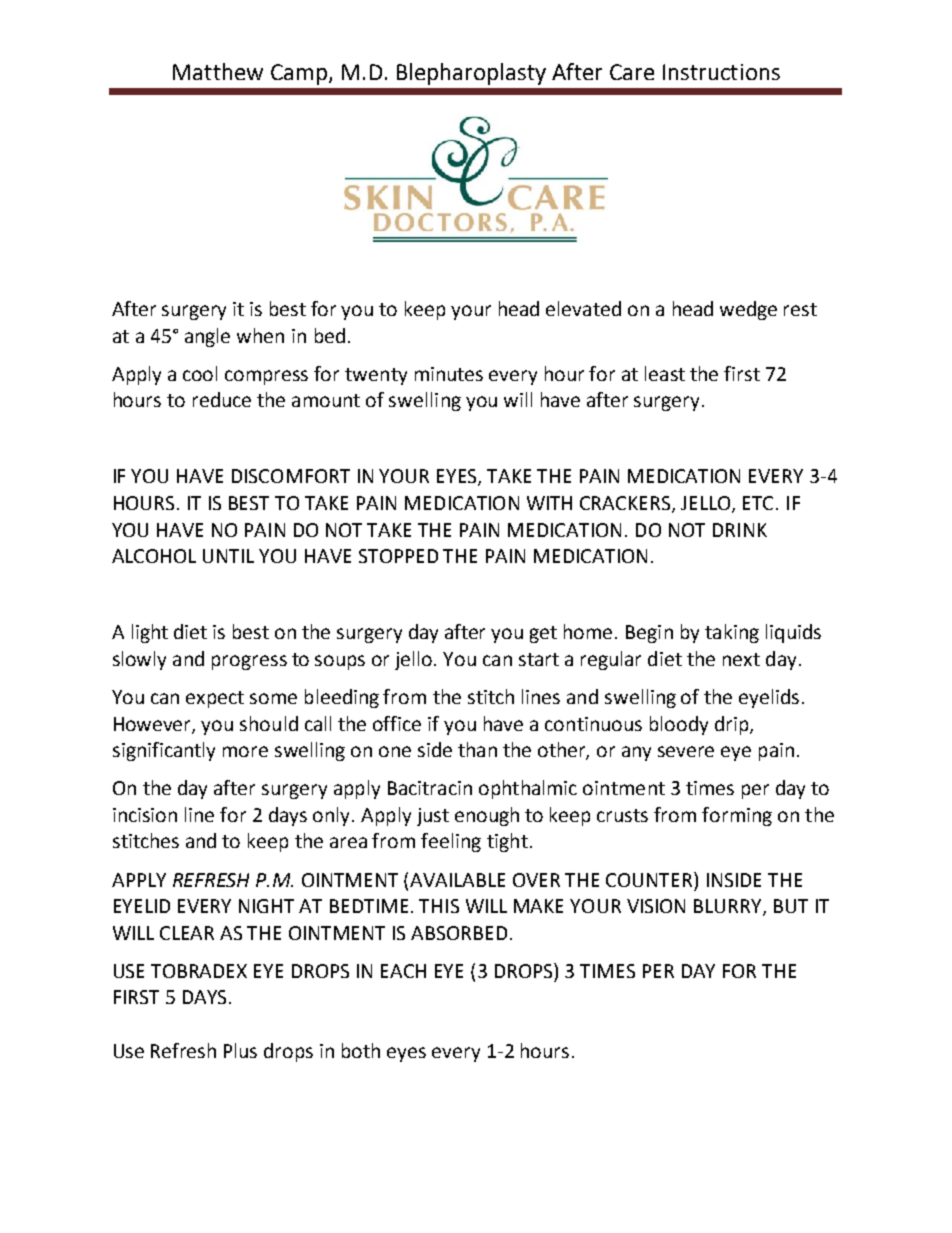  What do you see at coordinates (632, 72) in the image?
I see `Care` at bounding box center [632, 72].
